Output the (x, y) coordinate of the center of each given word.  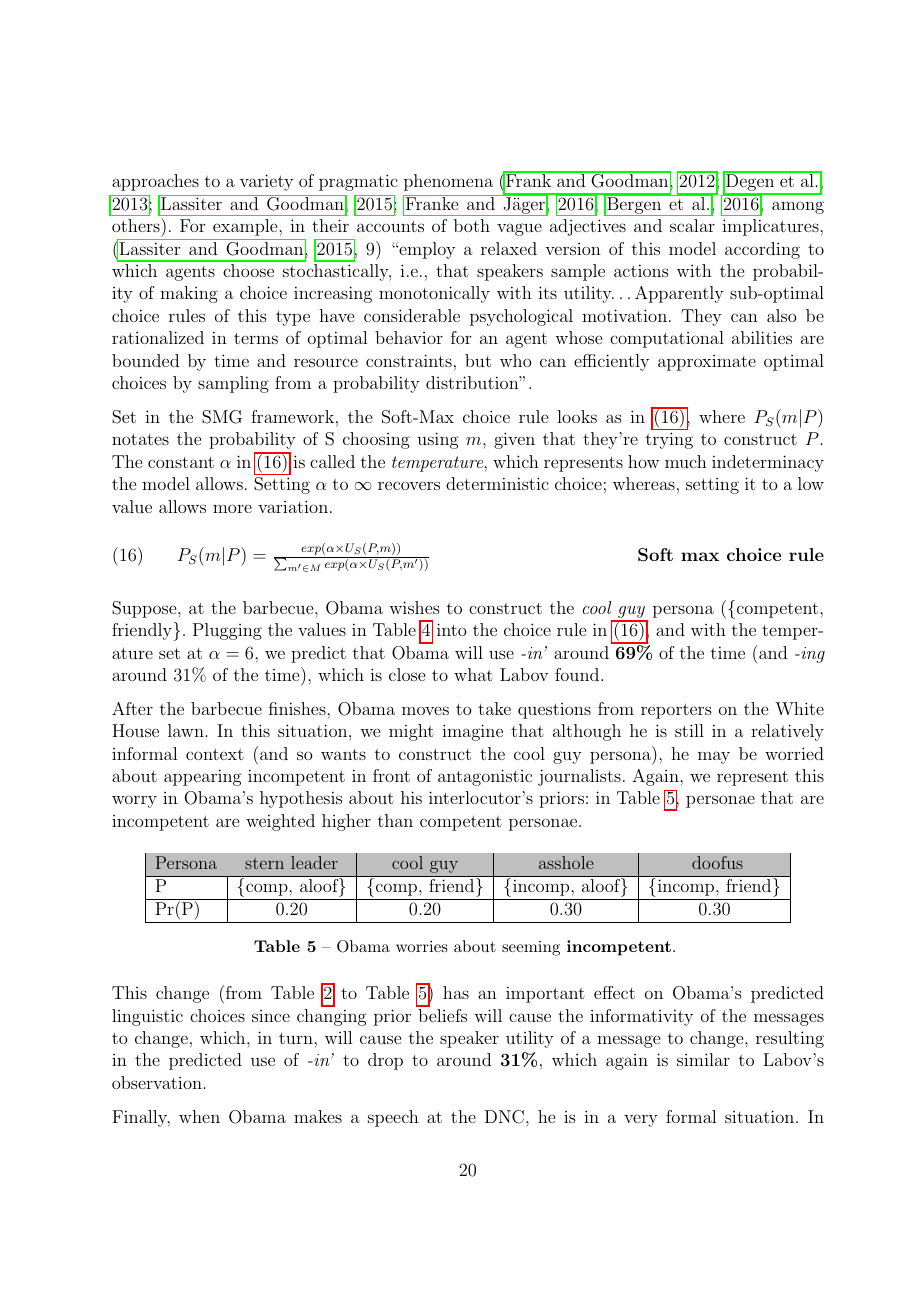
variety (266, 182)
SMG (222, 417)
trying (669, 440)
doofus (717, 862)
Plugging (227, 631)
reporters (676, 711)
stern (264, 863)
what (473, 674)
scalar (692, 225)
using (438, 440)
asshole (566, 862)
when (199, 1116)
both (472, 225)
